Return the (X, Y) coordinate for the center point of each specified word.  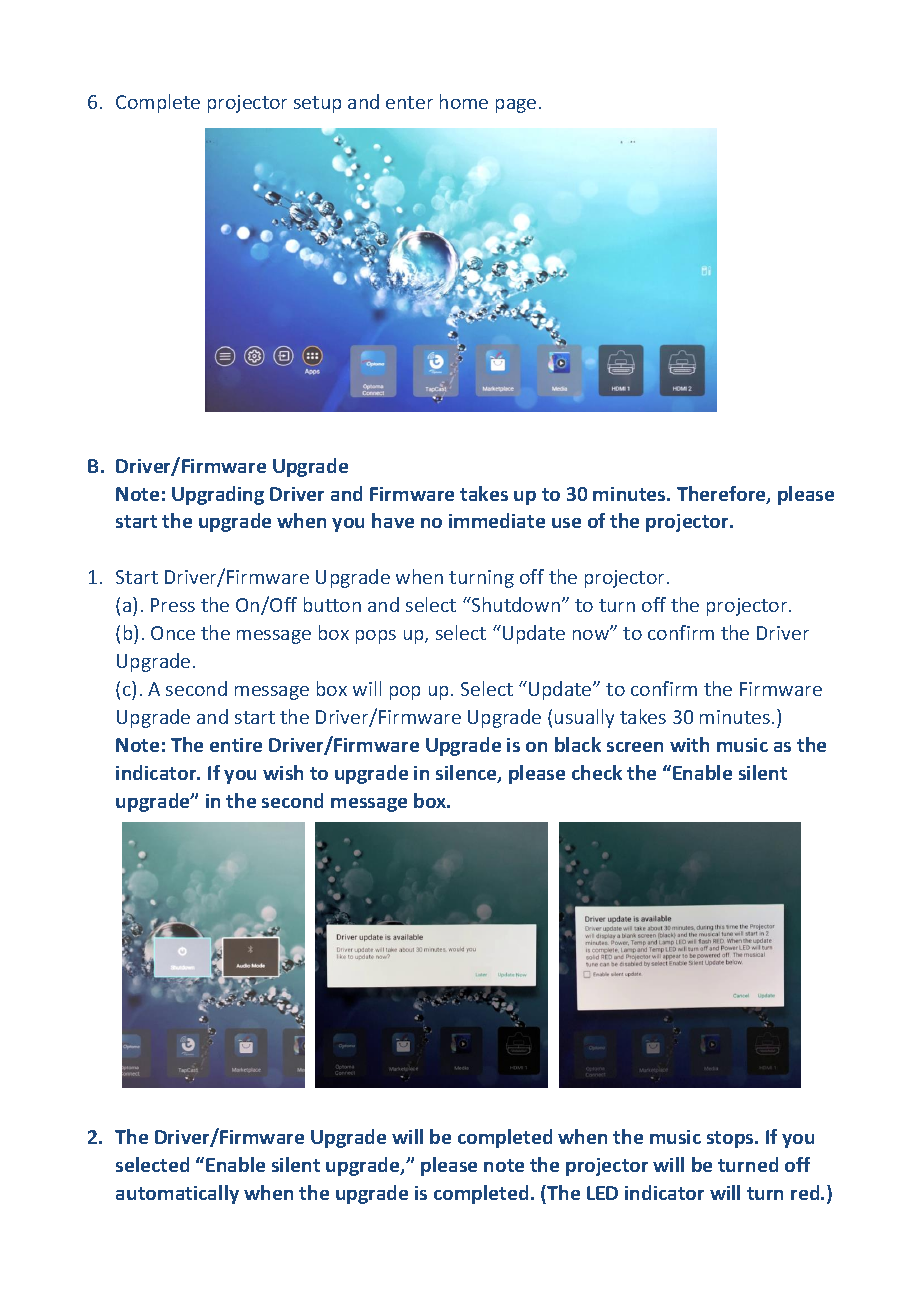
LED (602, 1193)
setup (317, 104)
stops (731, 1139)
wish (283, 772)
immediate (497, 520)
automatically (177, 1194)
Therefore (722, 495)
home (464, 101)
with (689, 744)
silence (467, 774)
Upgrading (218, 495)
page (516, 106)
